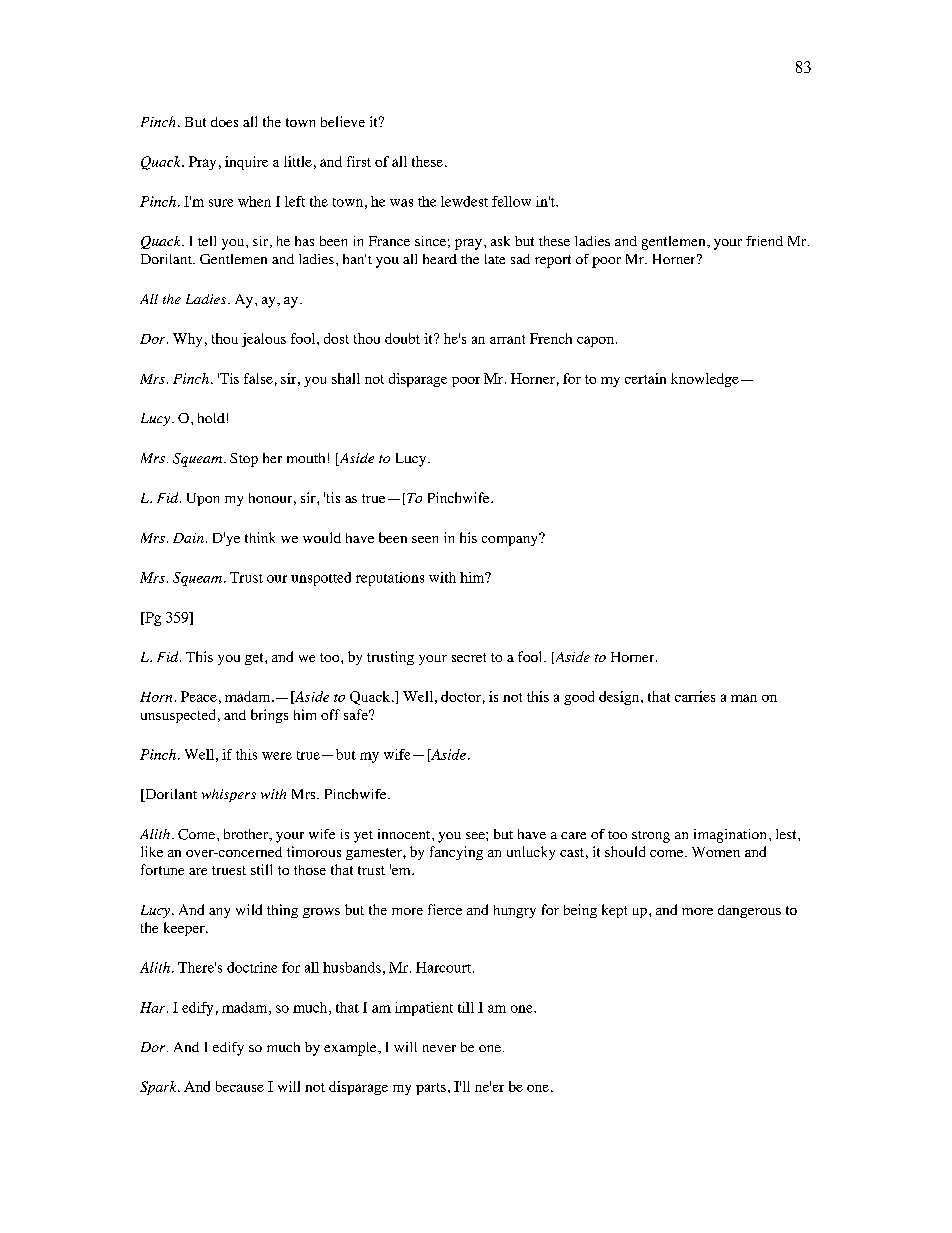 The width and height of the image is (952, 1233). What do you see at coordinates (246, 163) in the image?
I see `inquire` at bounding box center [246, 163].
